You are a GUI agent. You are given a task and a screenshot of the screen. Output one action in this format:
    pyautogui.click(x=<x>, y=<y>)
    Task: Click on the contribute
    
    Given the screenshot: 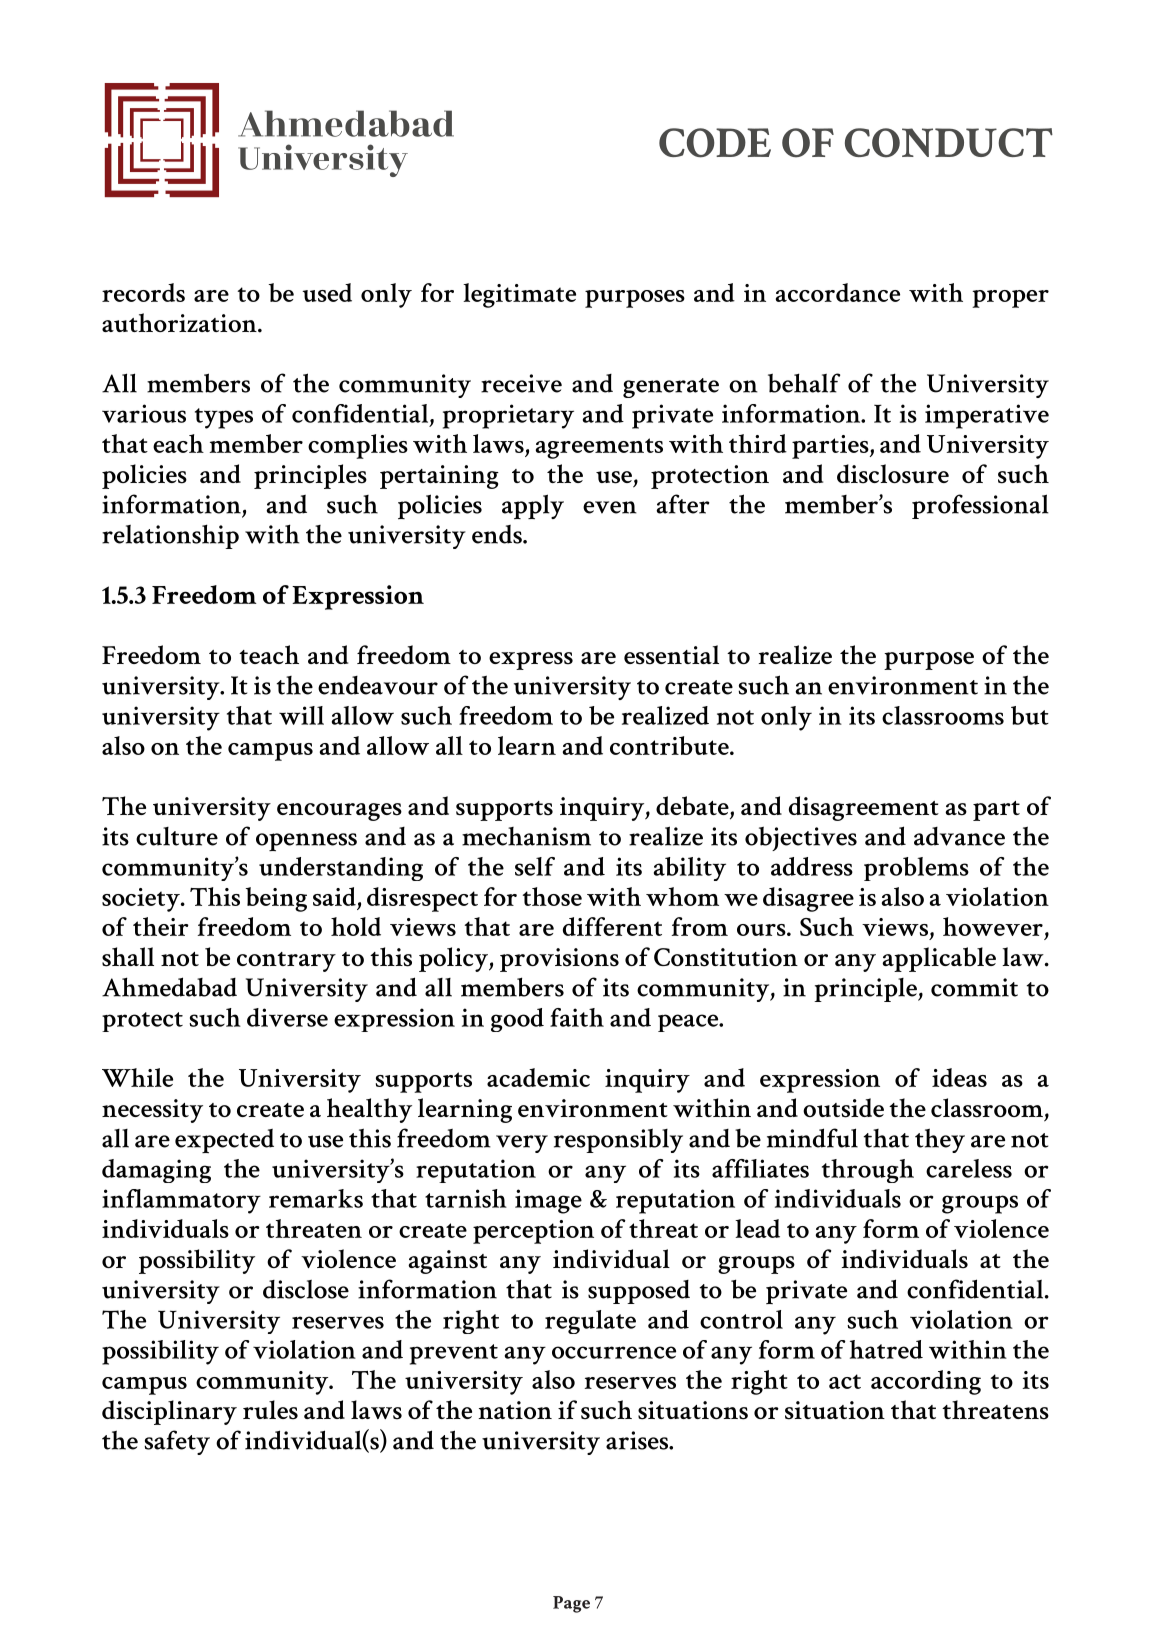 What is the action you would take?
    pyautogui.click(x=670, y=745)
